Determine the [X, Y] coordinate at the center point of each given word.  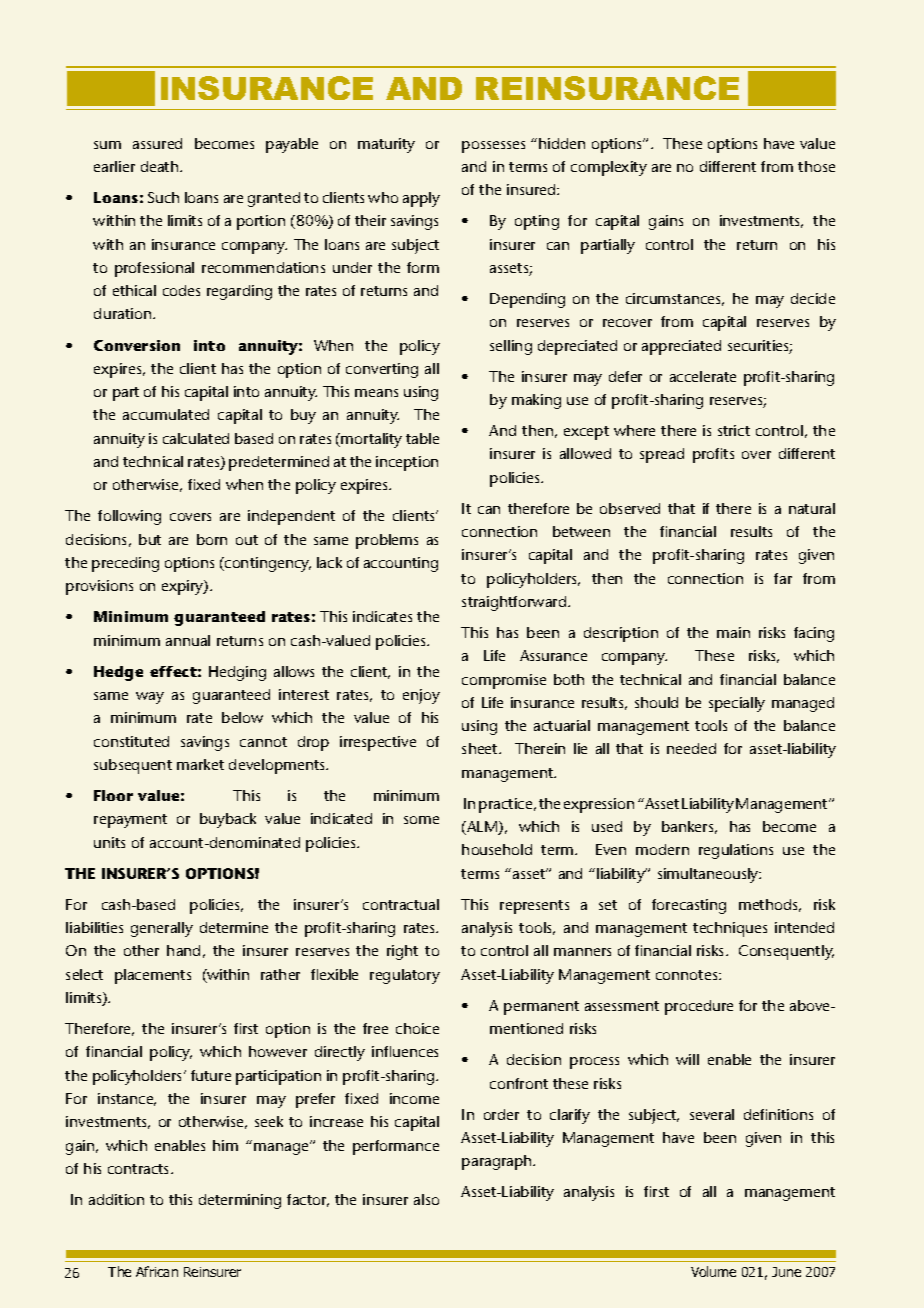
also [426, 1199]
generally [162, 929]
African [157, 1271]
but [150, 539]
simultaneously [709, 875]
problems [387, 541]
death [161, 166]
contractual [401, 904]
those [816, 166]
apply [421, 199]
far [783, 578]
